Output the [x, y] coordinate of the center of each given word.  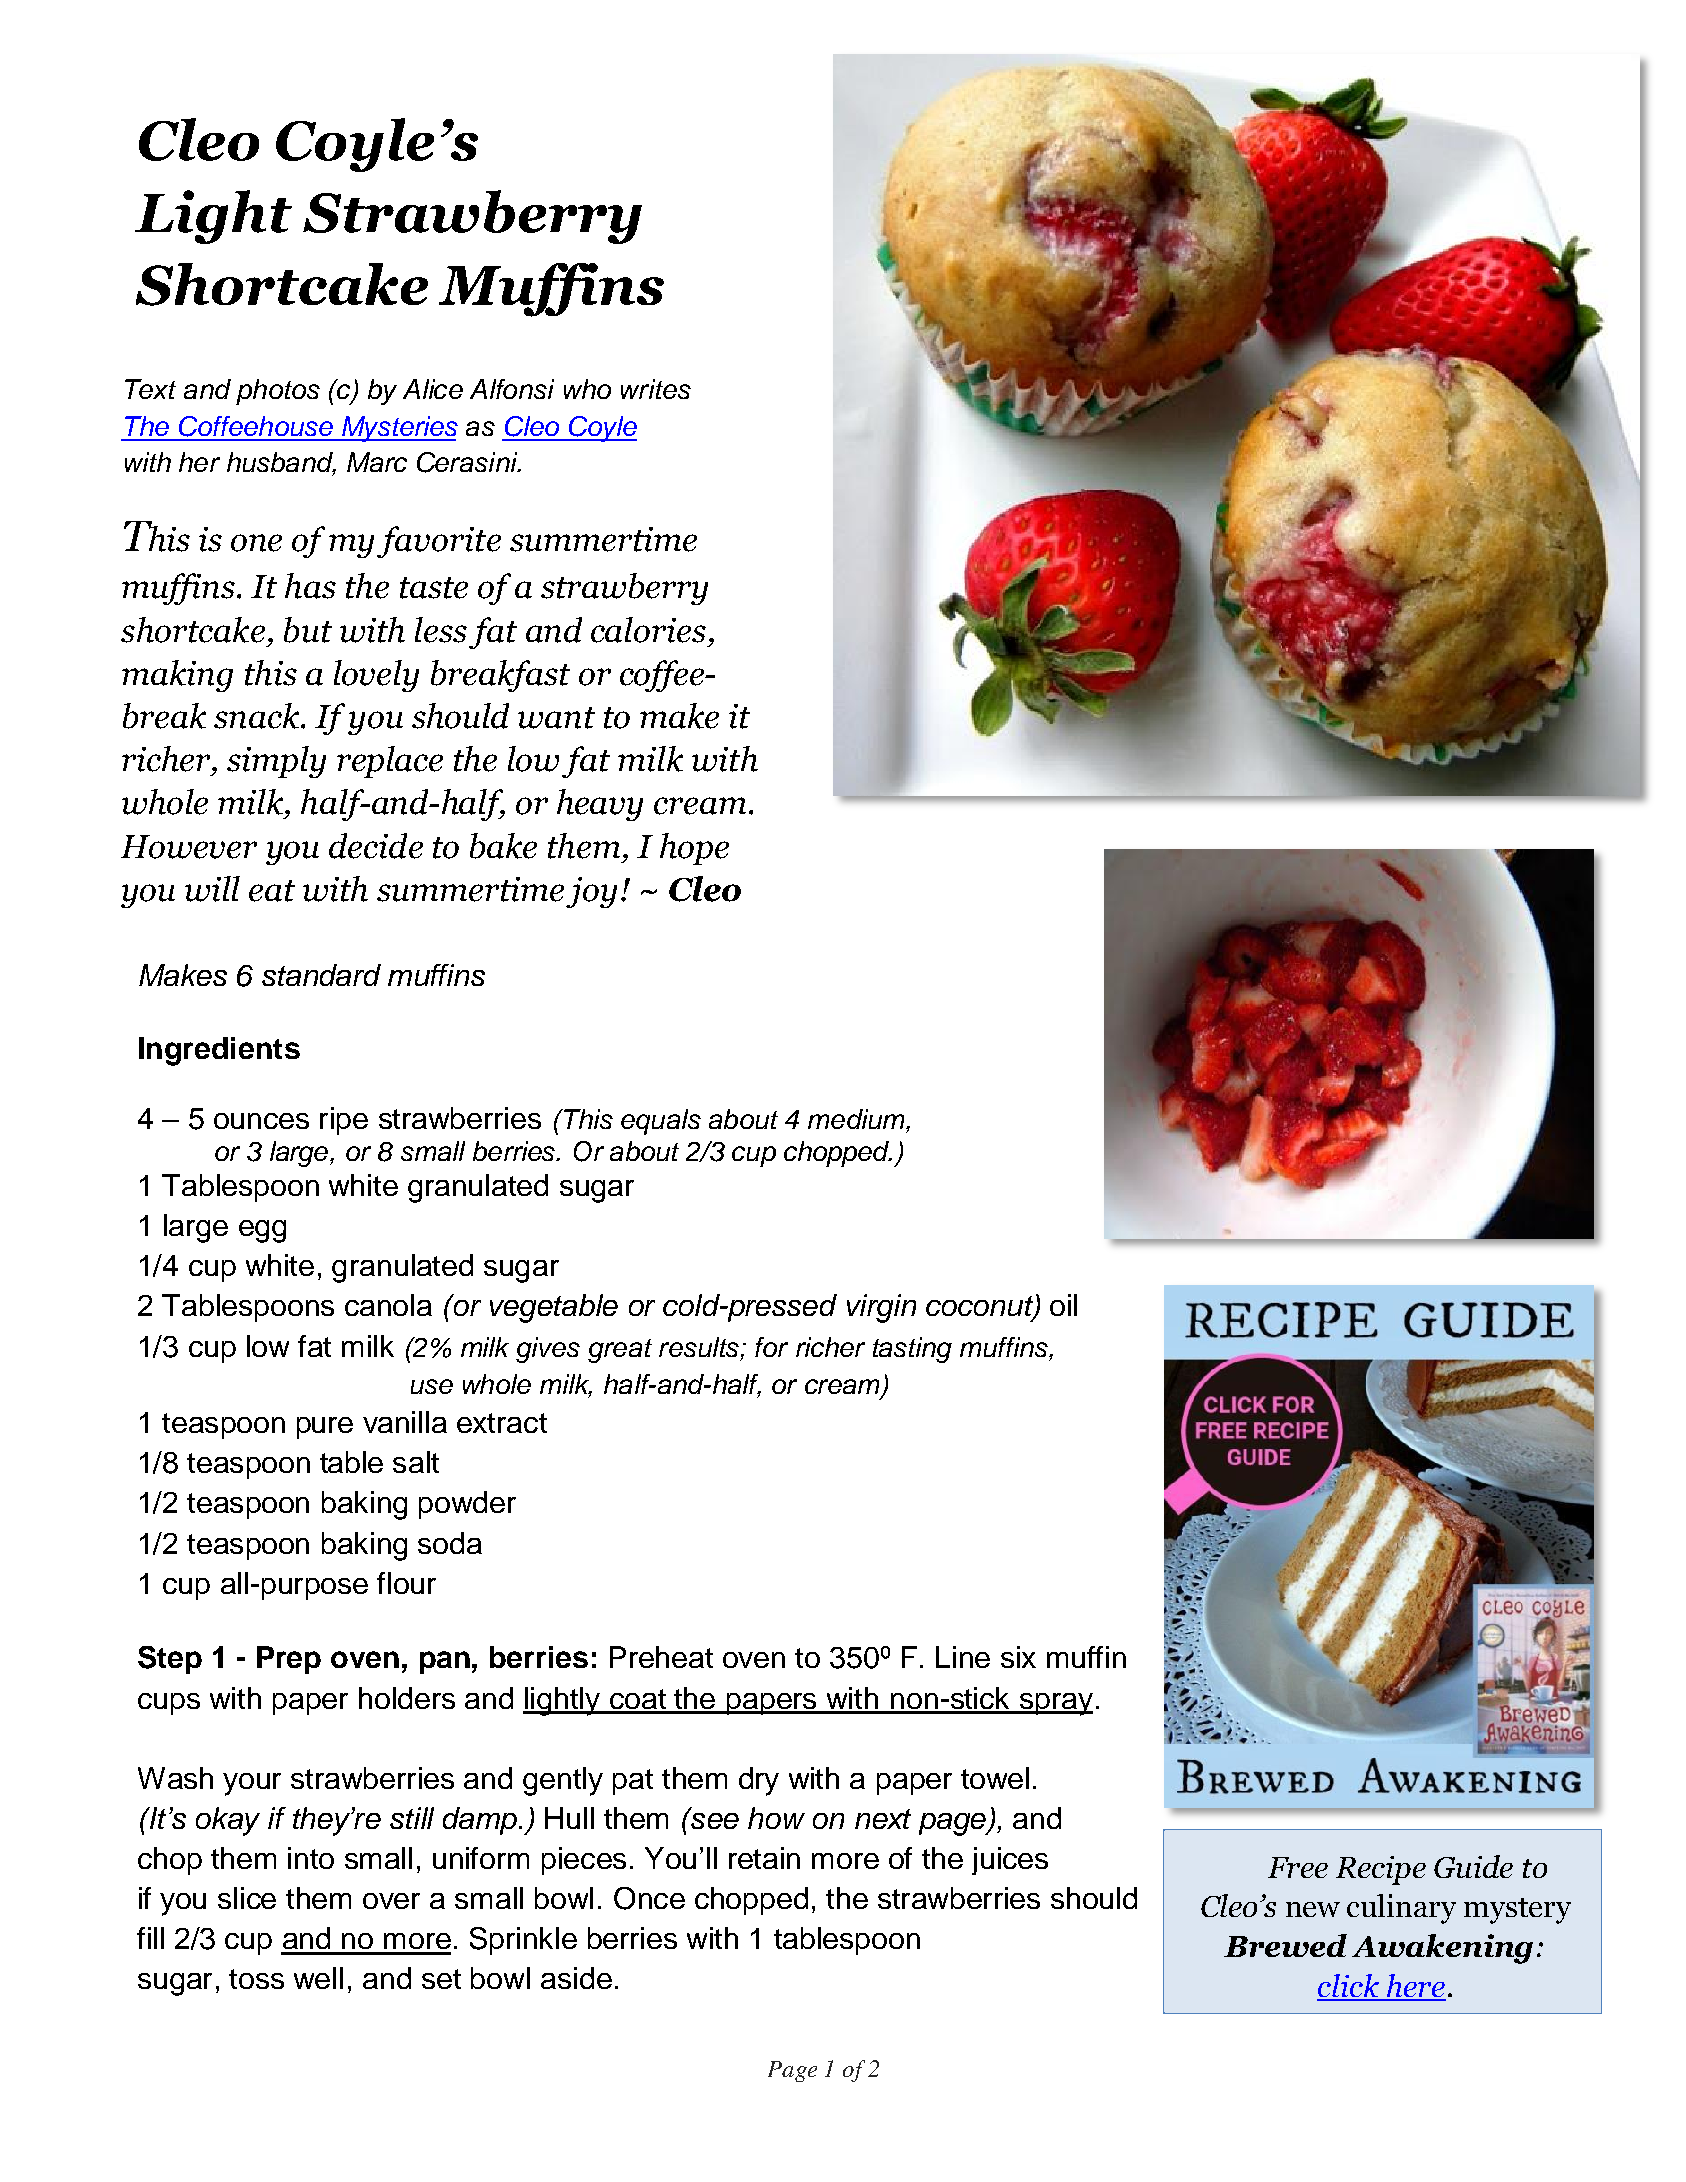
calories [648, 630]
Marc [377, 462]
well [318, 1978]
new [1313, 1909]
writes [656, 389]
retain [764, 1858]
